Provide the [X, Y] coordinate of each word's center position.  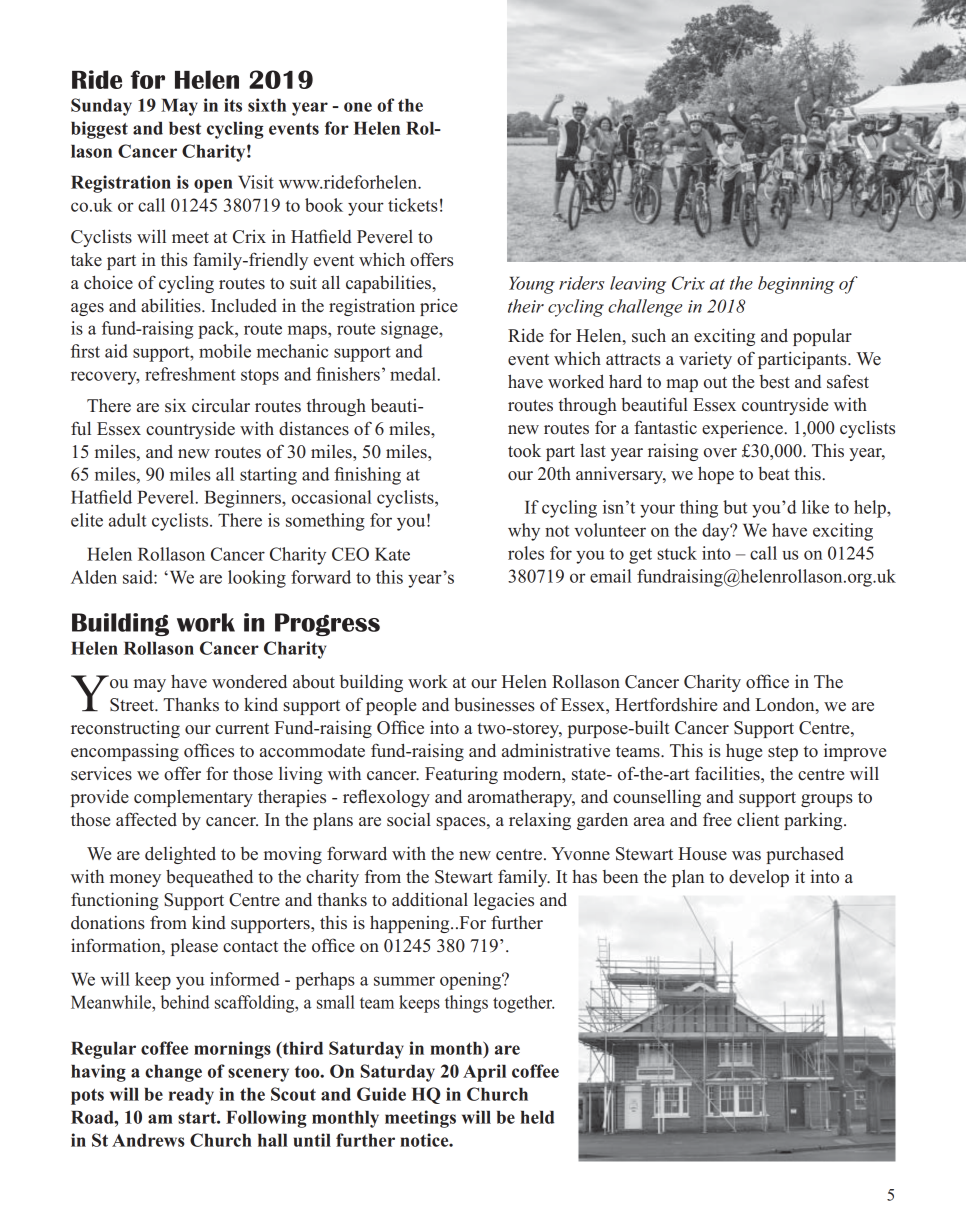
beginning [796, 285]
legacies [504, 901]
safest [848, 381]
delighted [180, 855]
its [233, 105]
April [484, 1073]
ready [191, 1096]
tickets [413, 205]
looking [257, 579]
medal [414, 374]
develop [759, 878]
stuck [677, 553]
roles [526, 553]
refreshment [190, 374]
